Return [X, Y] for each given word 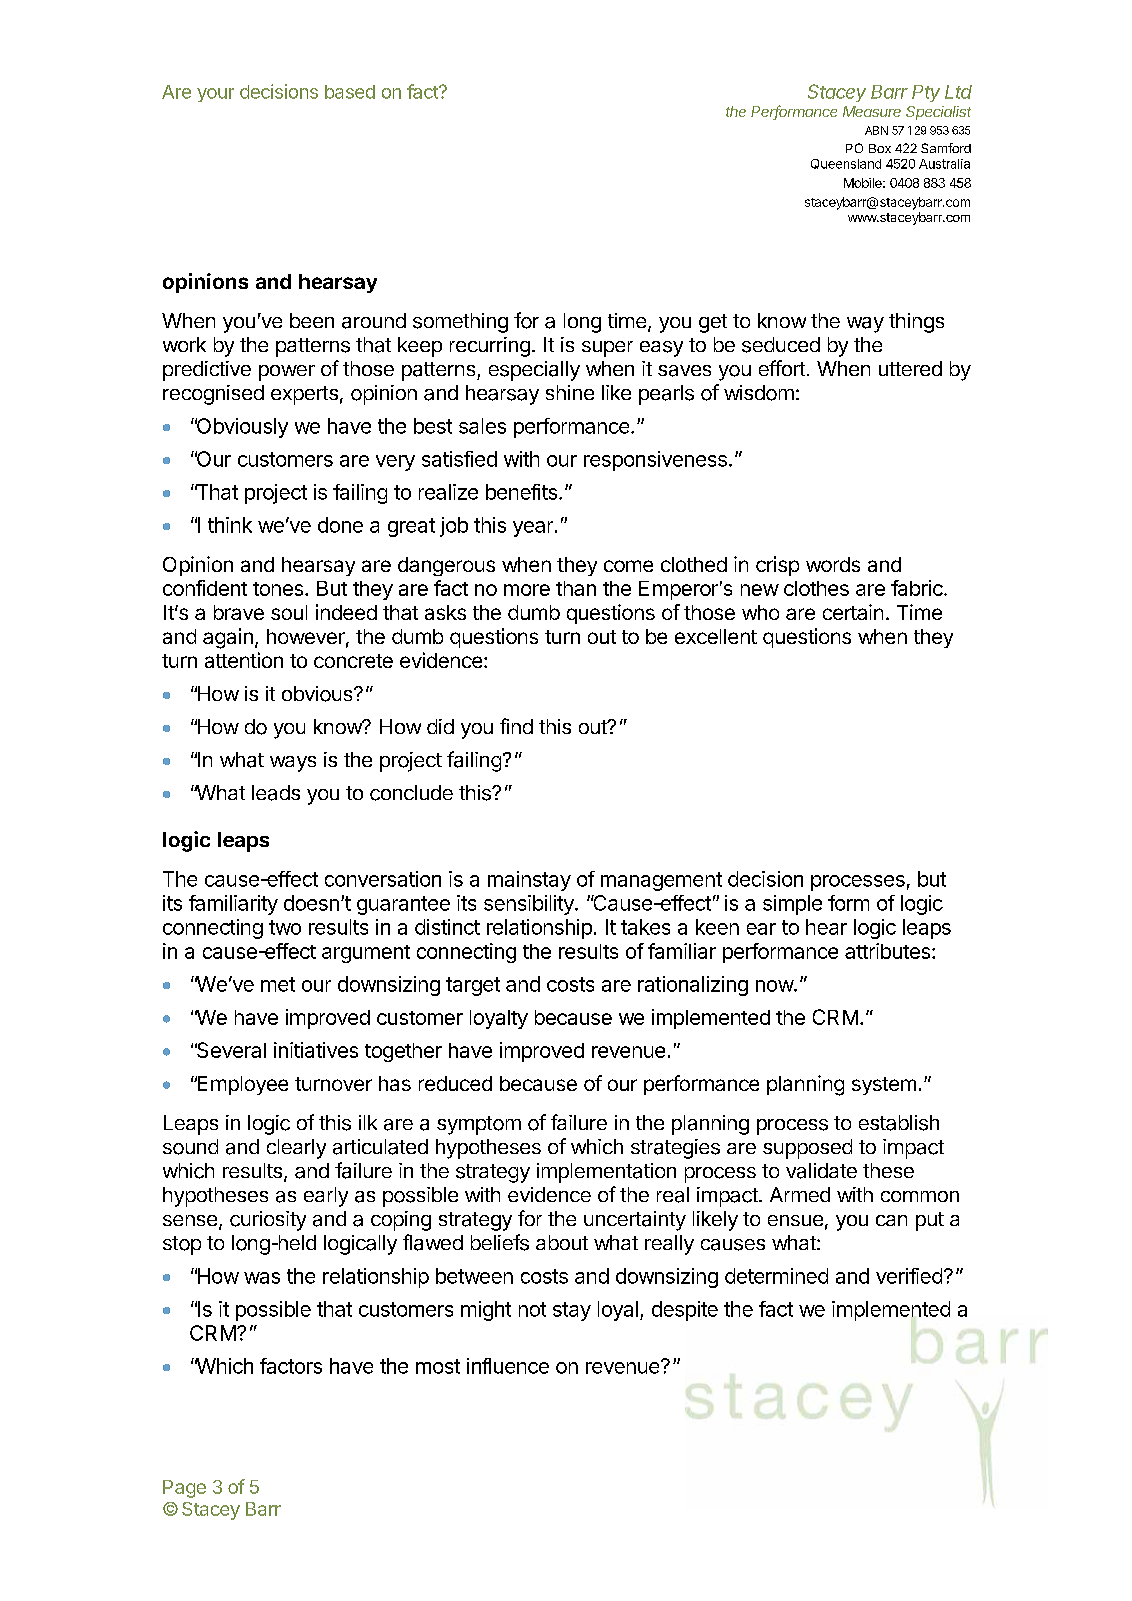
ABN [876, 130]
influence [508, 1366]
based [350, 92]
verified [909, 1276]
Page [184, 1489]
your [215, 95]
